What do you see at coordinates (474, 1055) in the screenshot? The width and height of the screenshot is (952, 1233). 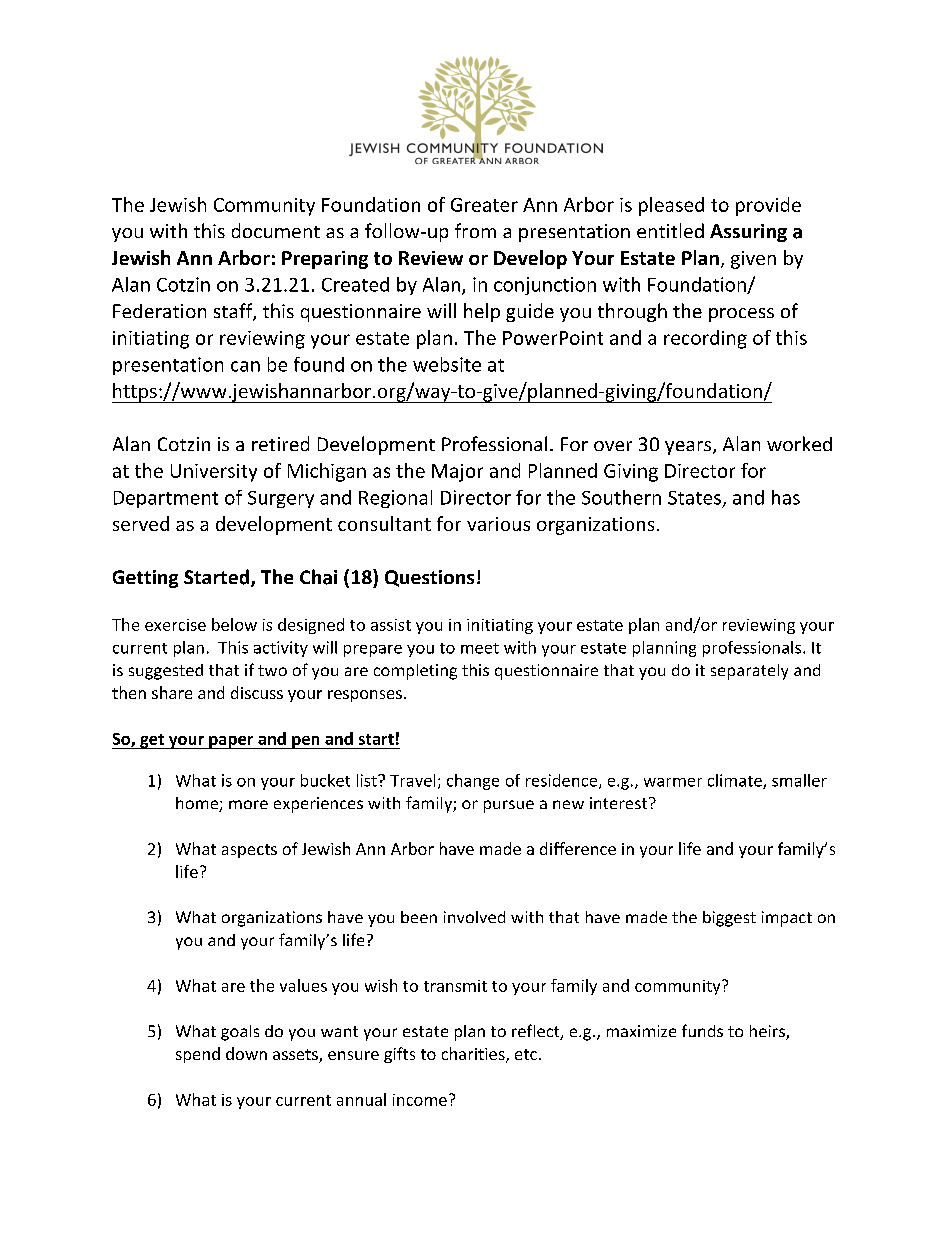 I see `charities` at bounding box center [474, 1055].
